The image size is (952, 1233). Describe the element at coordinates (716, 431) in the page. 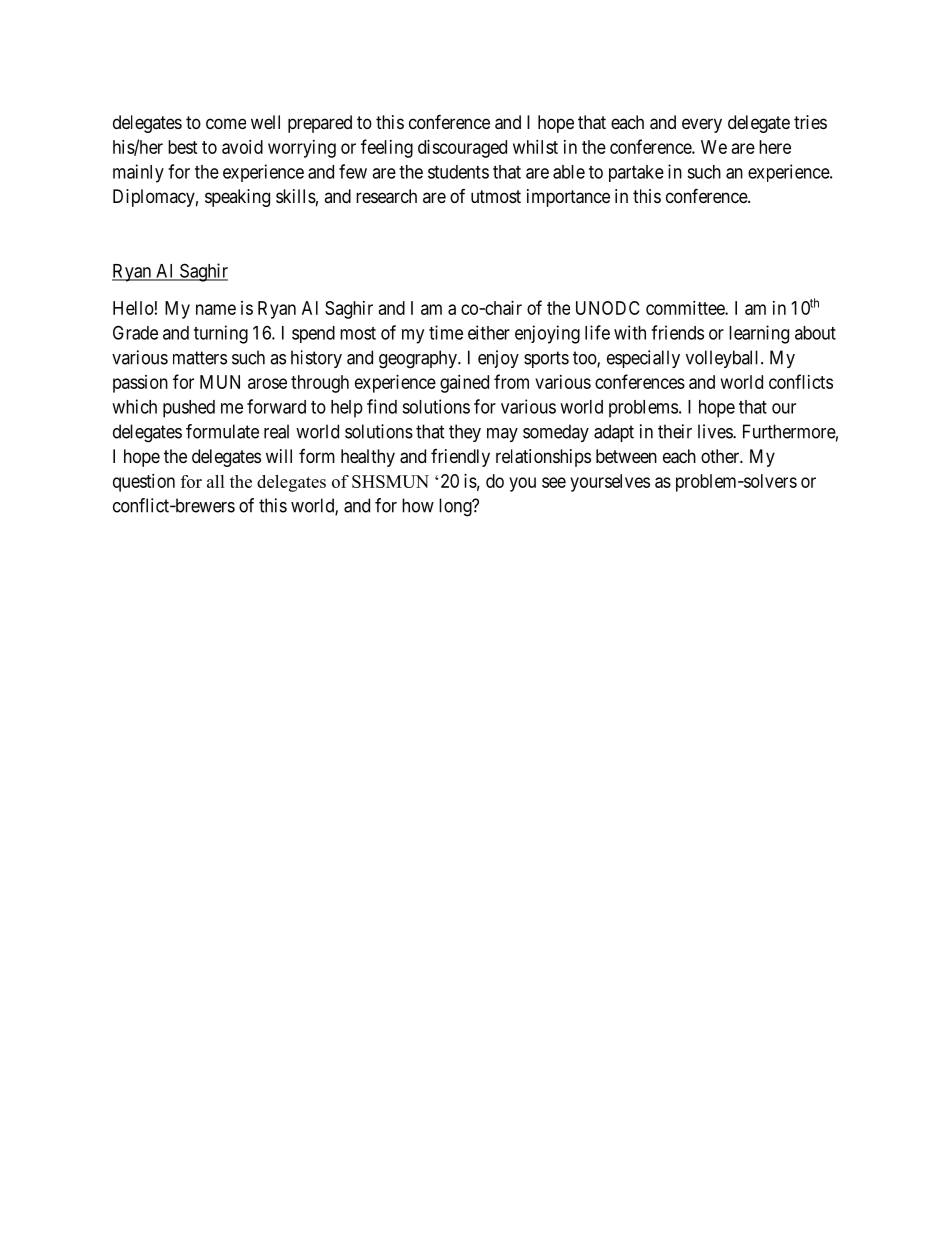

I see `lives` at that location.
